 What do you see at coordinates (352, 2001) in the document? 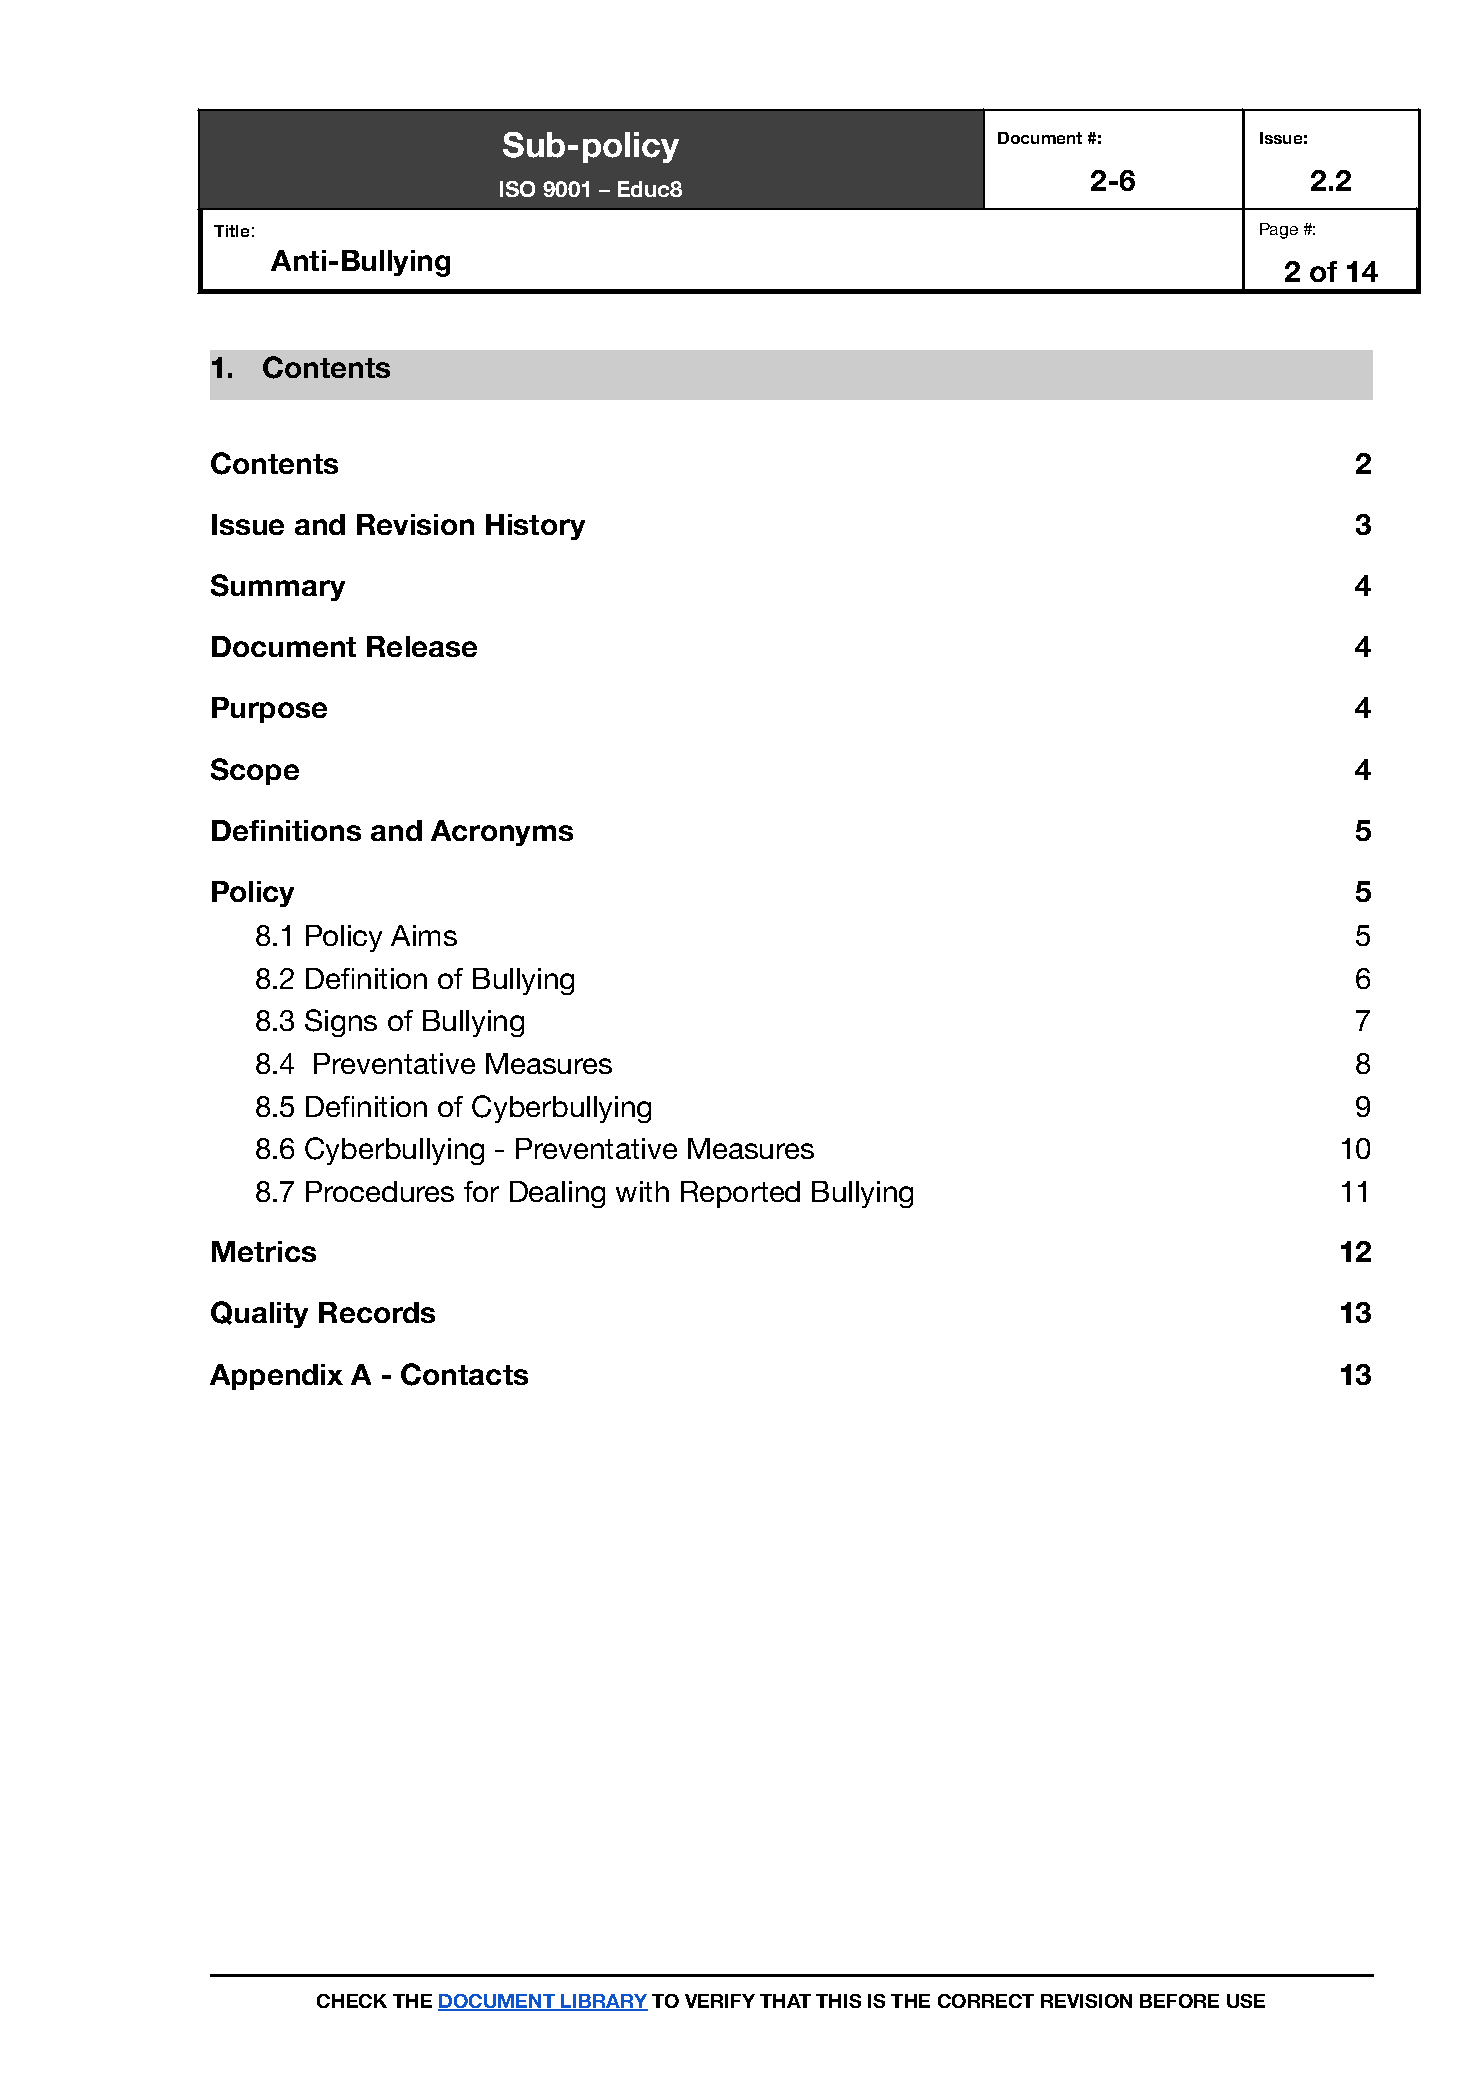
I see `CHECK` at bounding box center [352, 2001].
